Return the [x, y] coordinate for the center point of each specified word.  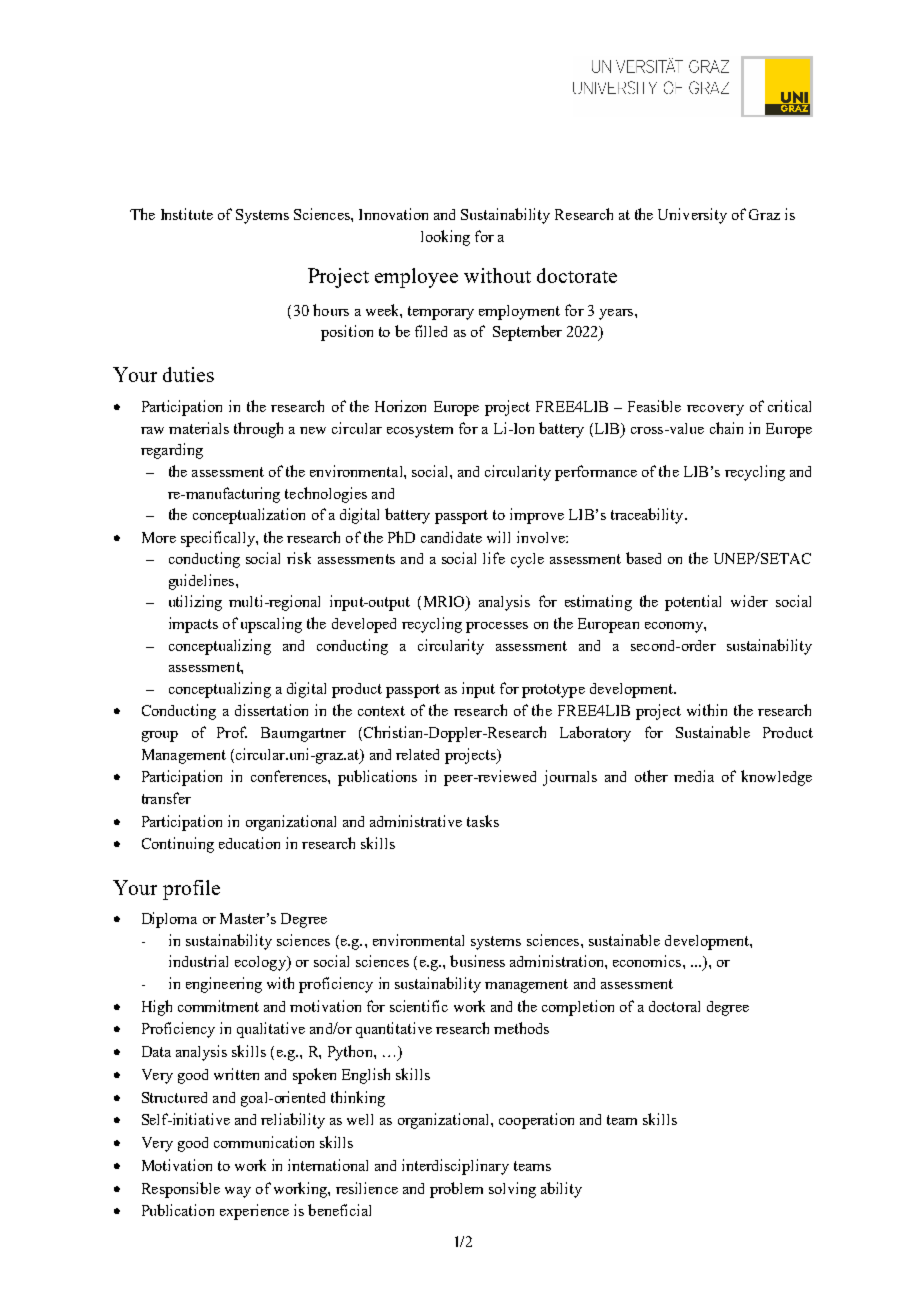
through [258, 430]
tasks [483, 821]
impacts [193, 625]
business [477, 961]
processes [497, 627]
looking [445, 238]
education [249, 843]
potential [693, 603]
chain [726, 428]
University [692, 216]
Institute [187, 214]
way [238, 1192]
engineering [224, 985]
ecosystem [420, 431]
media [694, 776]
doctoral [674, 1006]
